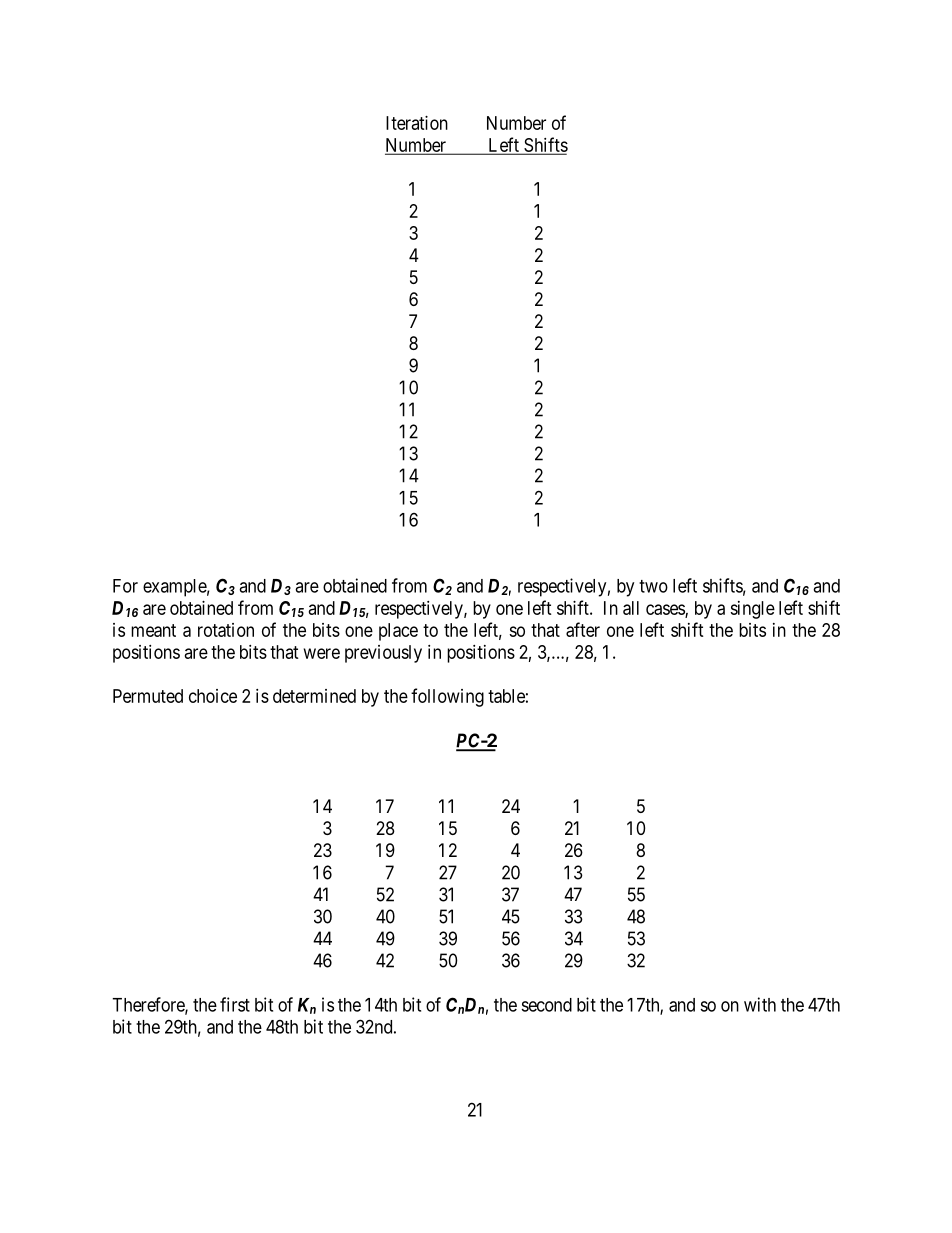 The image size is (952, 1233). What do you see at coordinates (226, 630) in the page?
I see `rotation` at bounding box center [226, 630].
